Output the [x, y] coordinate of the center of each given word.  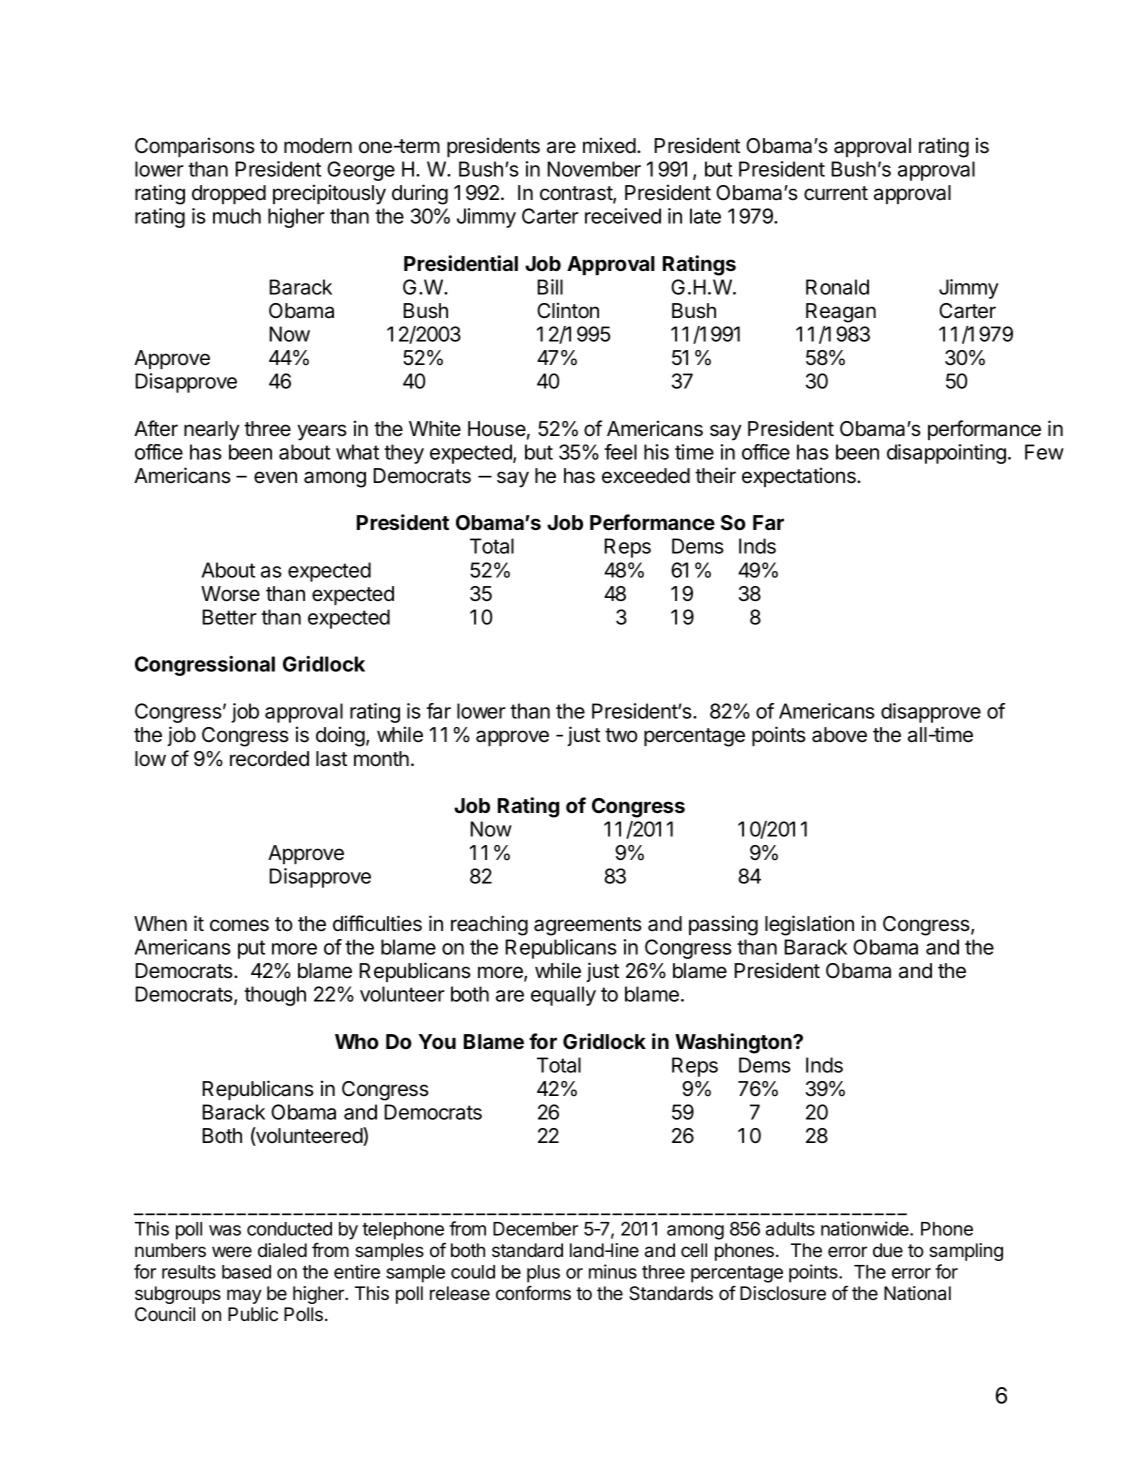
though [275, 996]
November [594, 169]
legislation [809, 925]
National [917, 1293]
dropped [229, 194]
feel [620, 452]
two [621, 735]
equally [563, 996]
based [246, 1272]
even [275, 477]
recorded [269, 759]
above [839, 735]
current [836, 193]
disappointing [946, 454]
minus [613, 1271]
